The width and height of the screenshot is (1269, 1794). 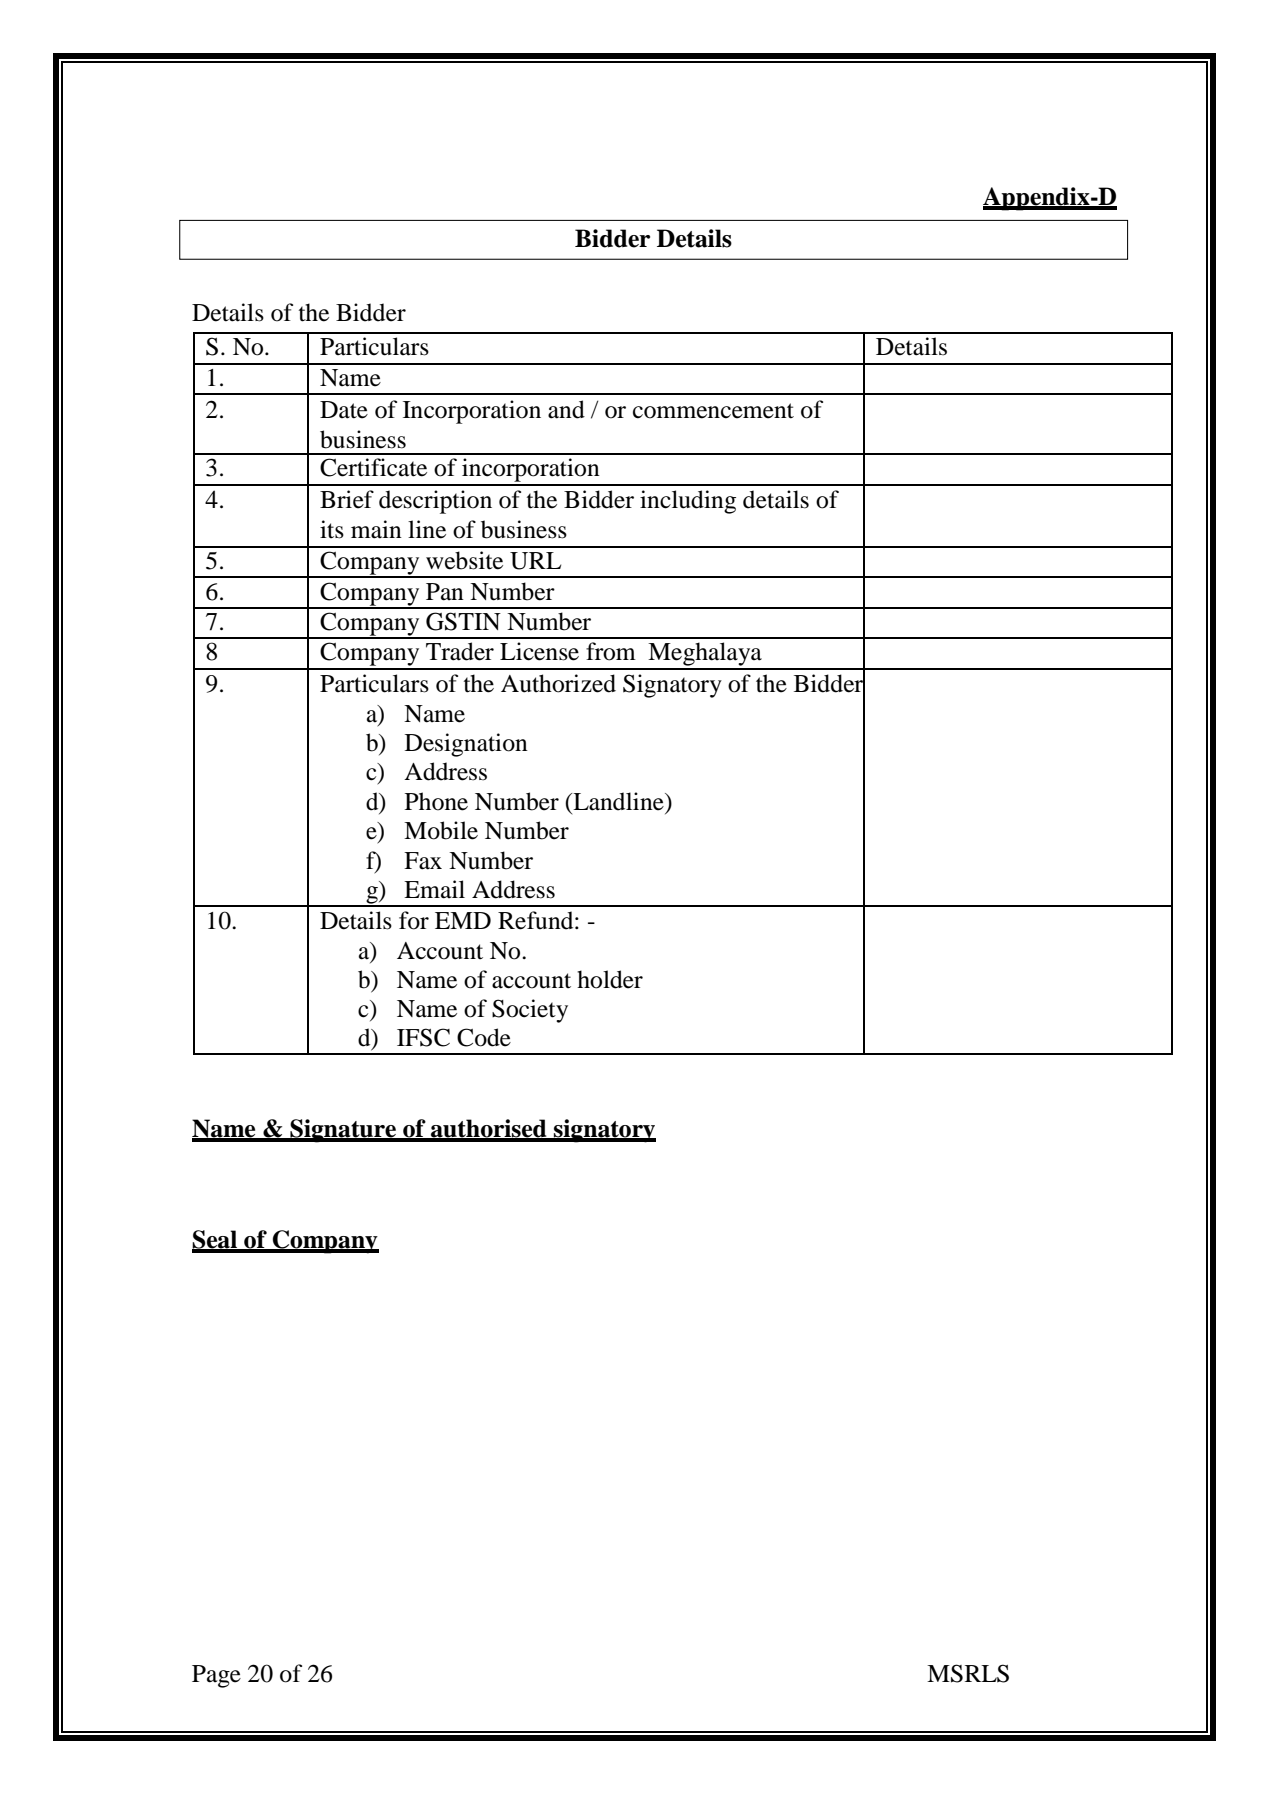 What do you see at coordinates (610, 979) in the screenshot?
I see `holder` at bounding box center [610, 979].
